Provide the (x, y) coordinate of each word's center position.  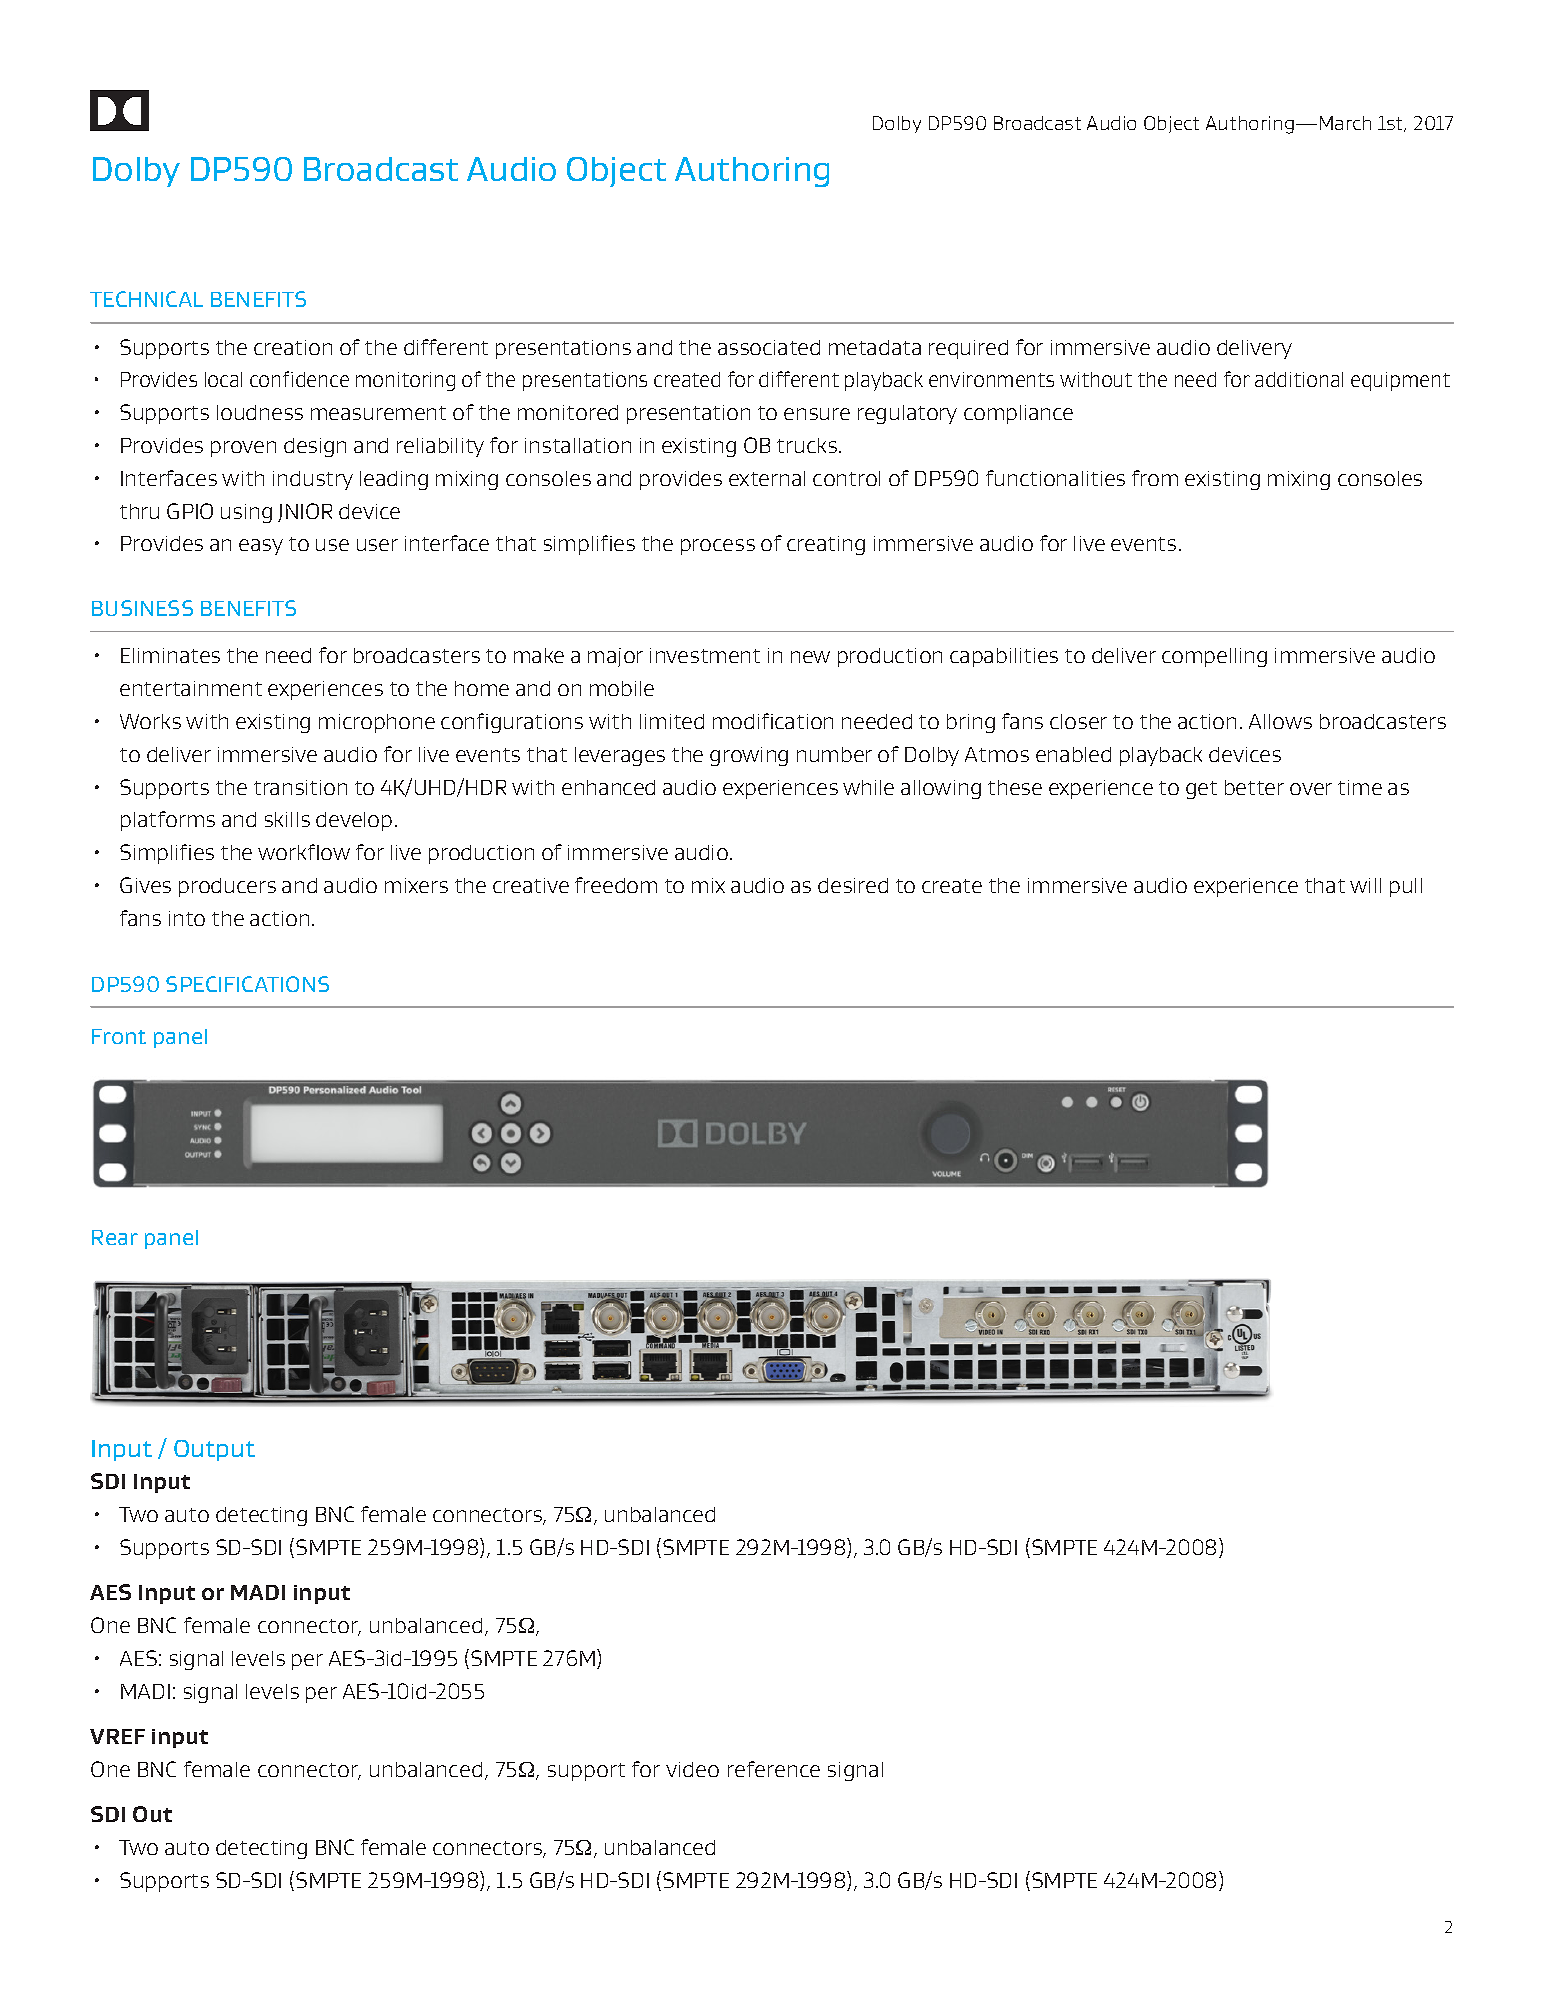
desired (853, 885)
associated (769, 347)
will (1365, 885)
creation (293, 347)
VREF (117, 1736)
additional (1299, 379)
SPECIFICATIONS (247, 984)
